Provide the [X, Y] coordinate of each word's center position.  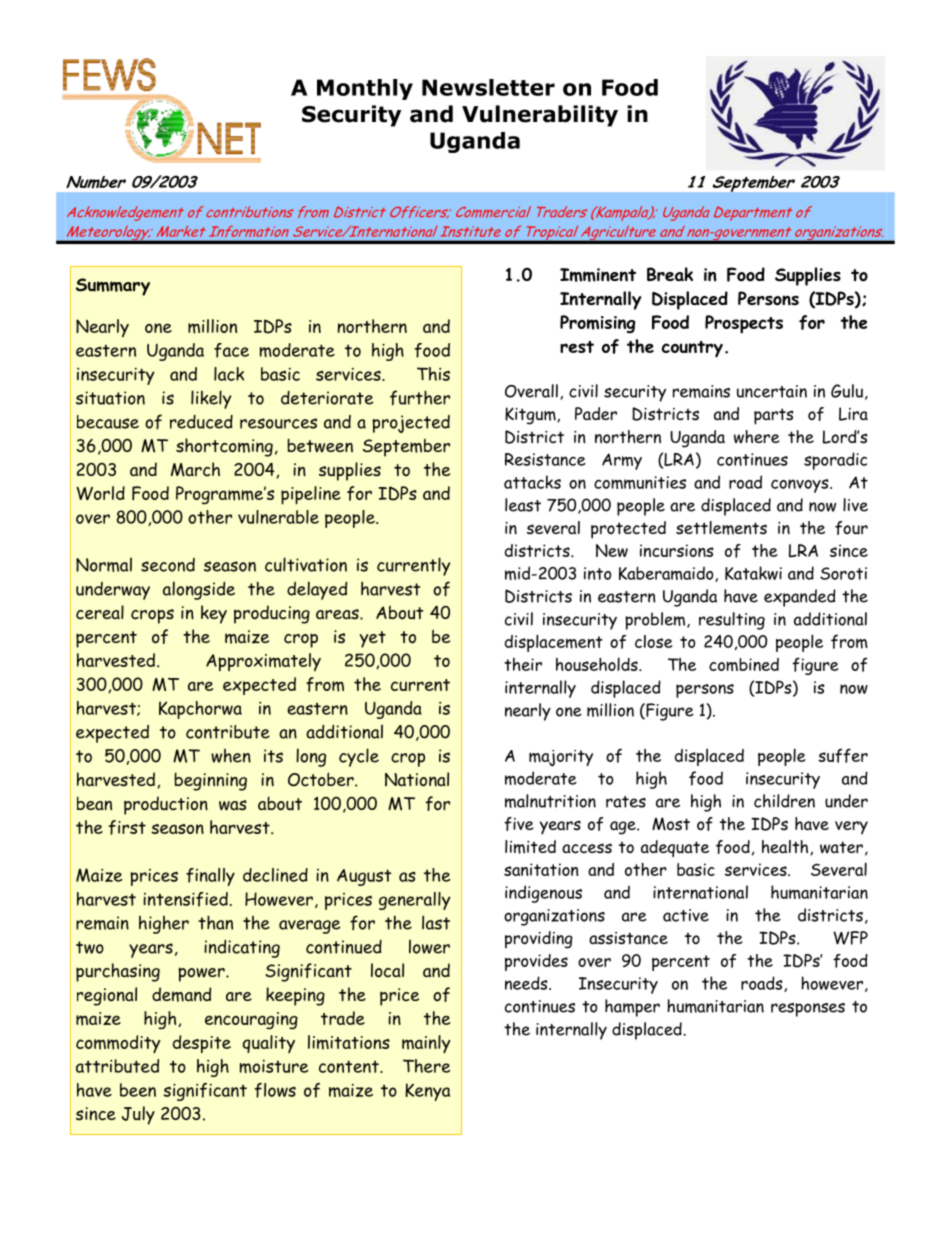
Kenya [427, 1092]
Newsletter [488, 87]
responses [808, 1010]
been [138, 1090]
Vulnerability [540, 116]
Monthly [365, 89]
